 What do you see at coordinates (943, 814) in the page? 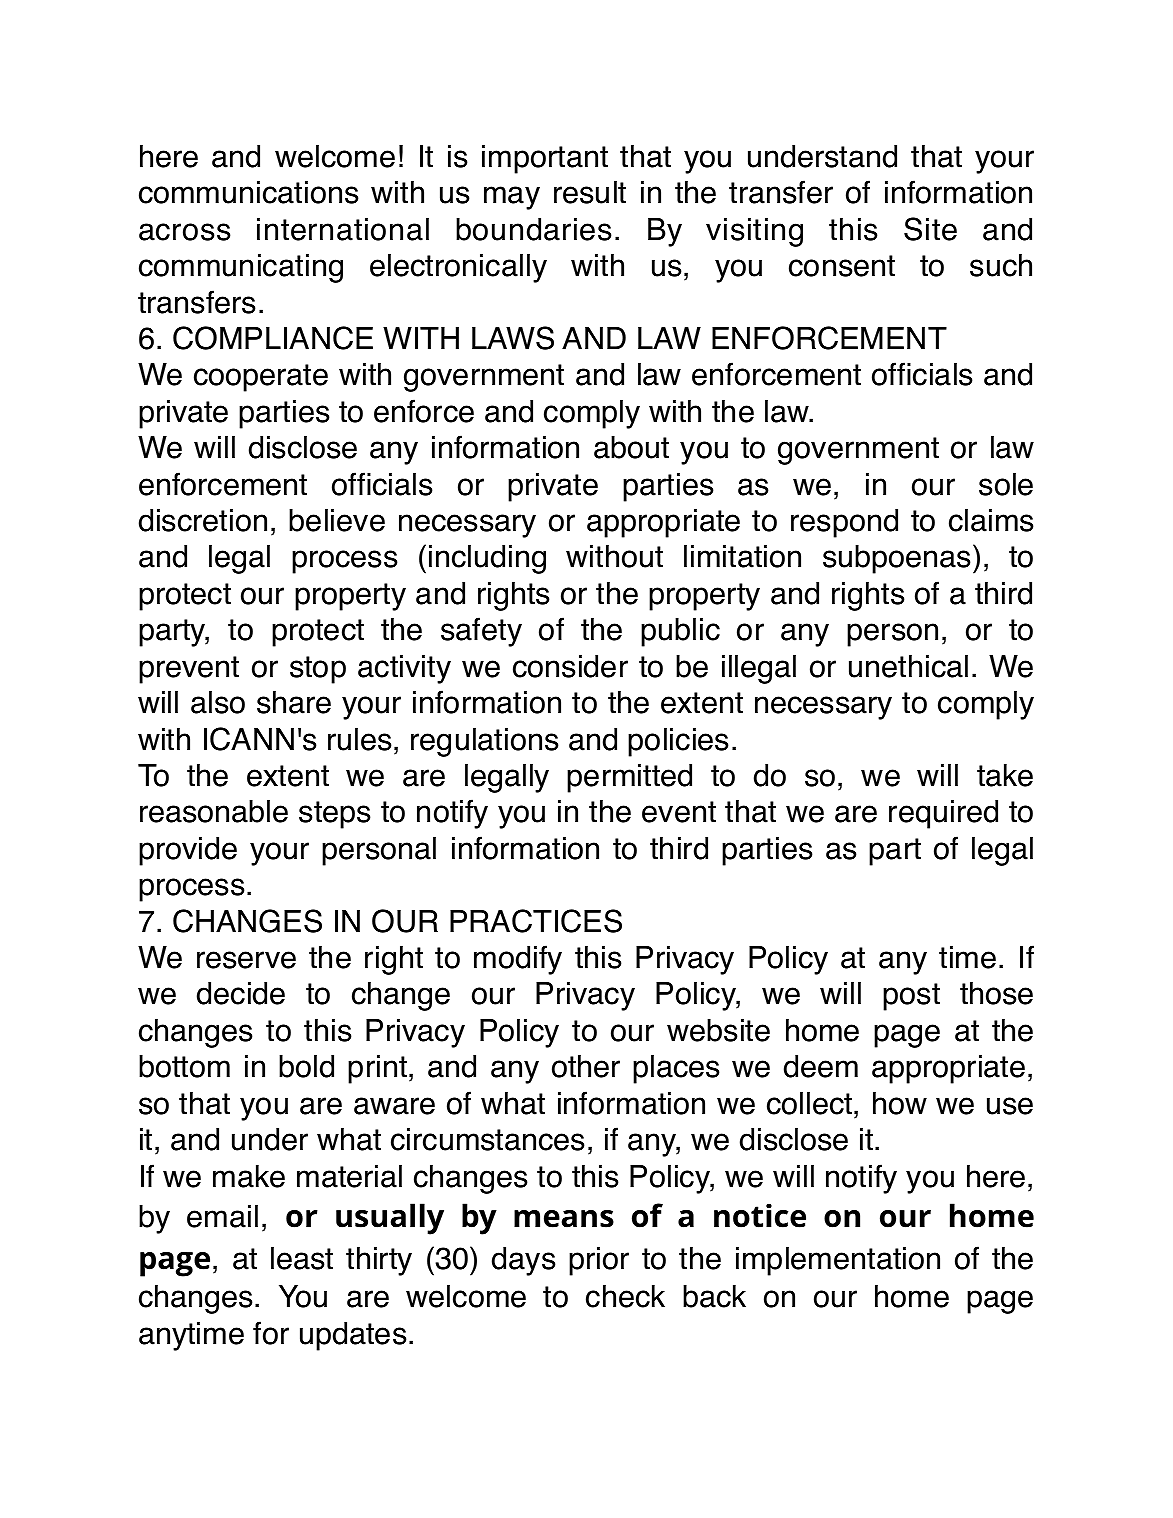
I see `required` at bounding box center [943, 814].
